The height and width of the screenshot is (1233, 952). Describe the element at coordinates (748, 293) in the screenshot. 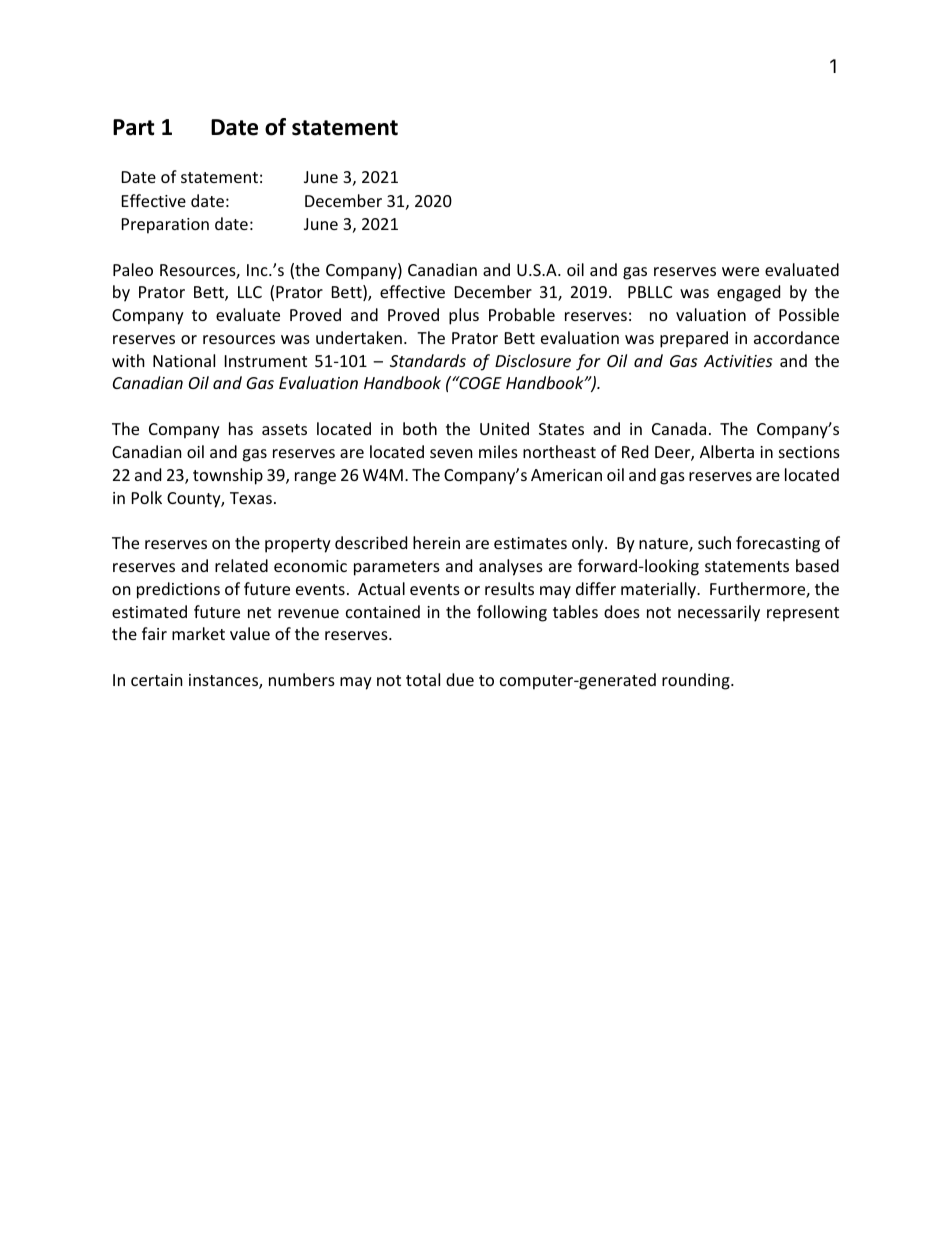

I see `engaged` at that location.
